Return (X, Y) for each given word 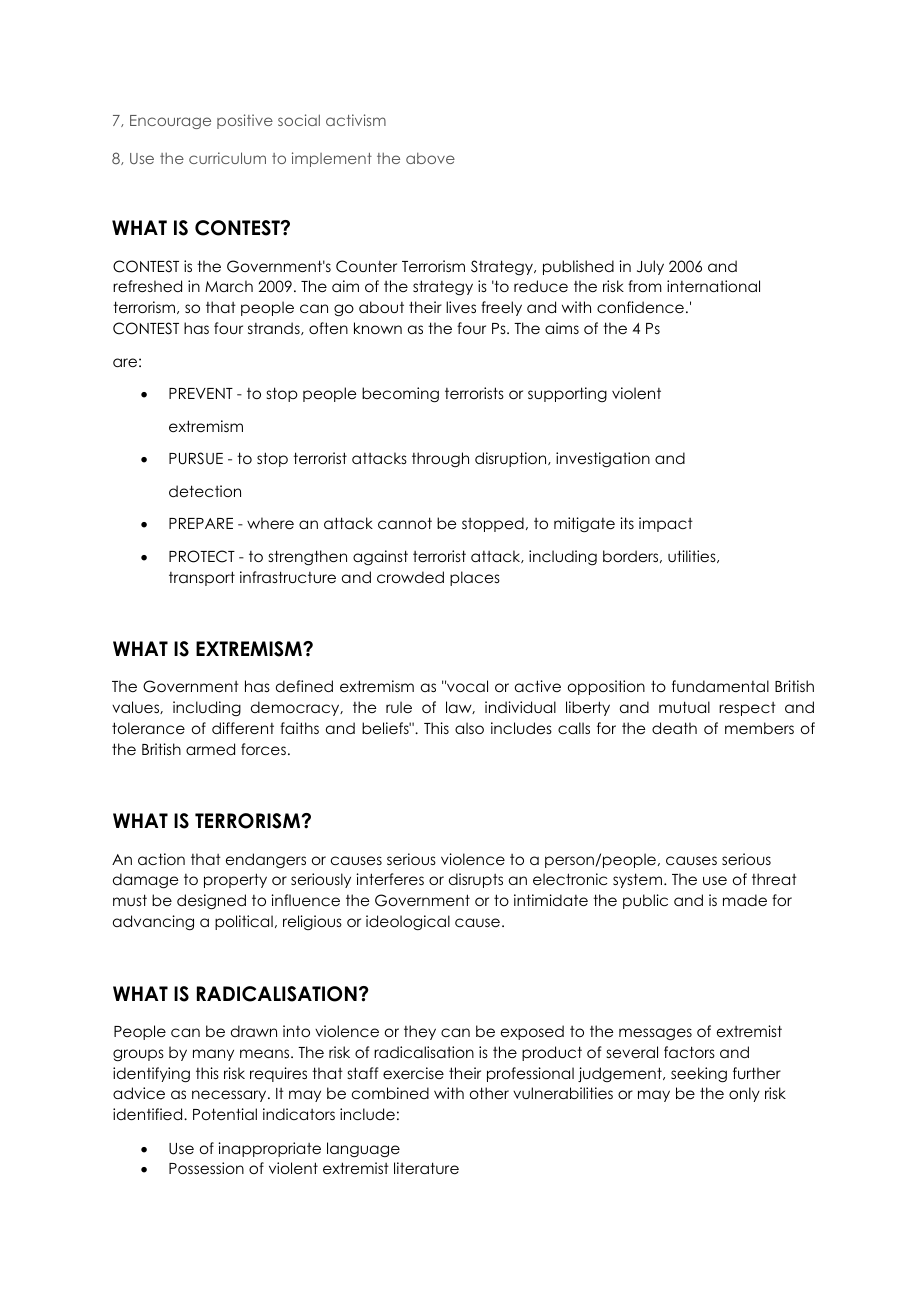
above (430, 158)
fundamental (720, 686)
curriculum (227, 158)
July (650, 267)
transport (202, 578)
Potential (225, 1114)
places (475, 578)
